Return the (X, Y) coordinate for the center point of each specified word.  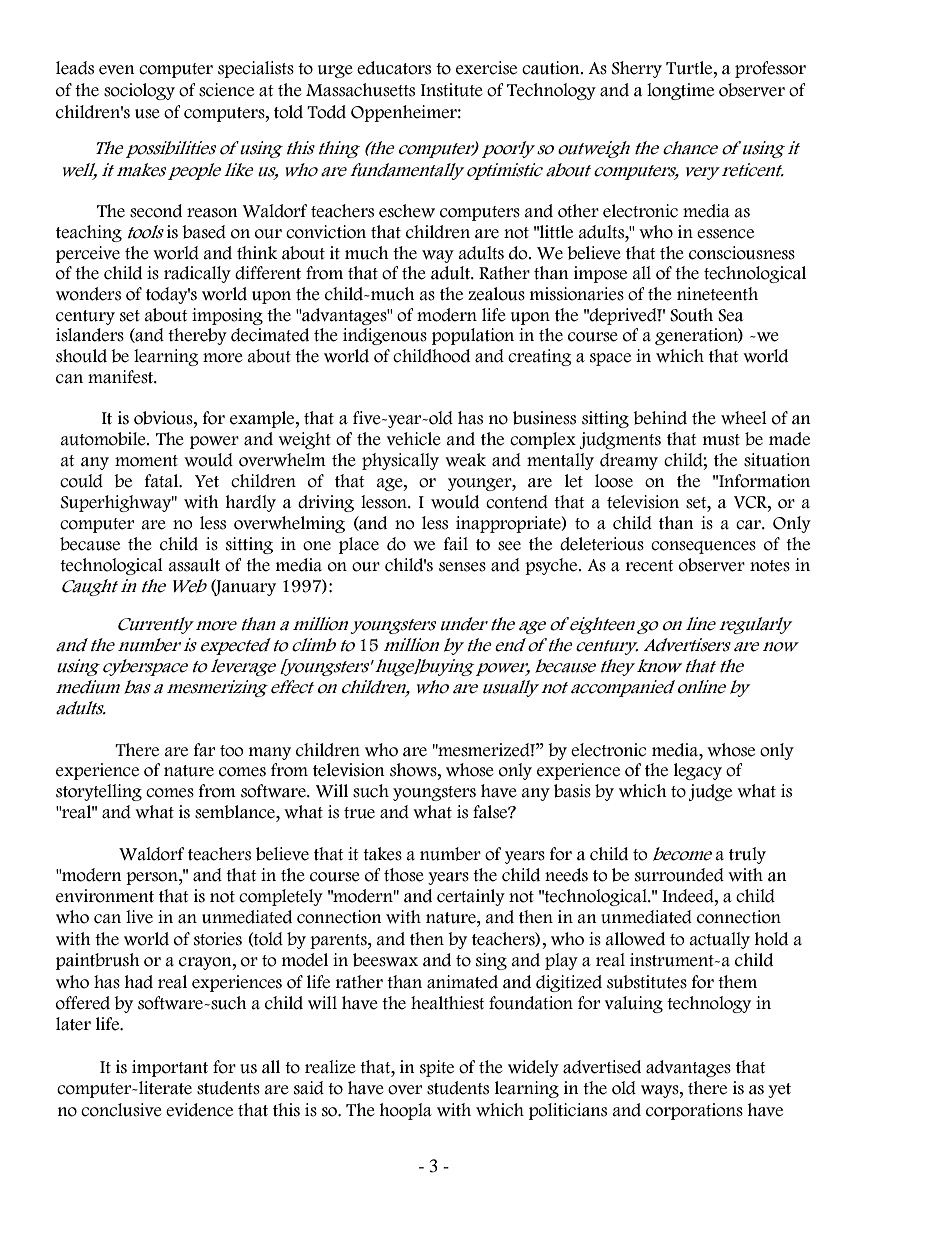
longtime (680, 91)
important (170, 1068)
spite (437, 1068)
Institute (452, 90)
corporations (694, 1111)
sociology (139, 91)
